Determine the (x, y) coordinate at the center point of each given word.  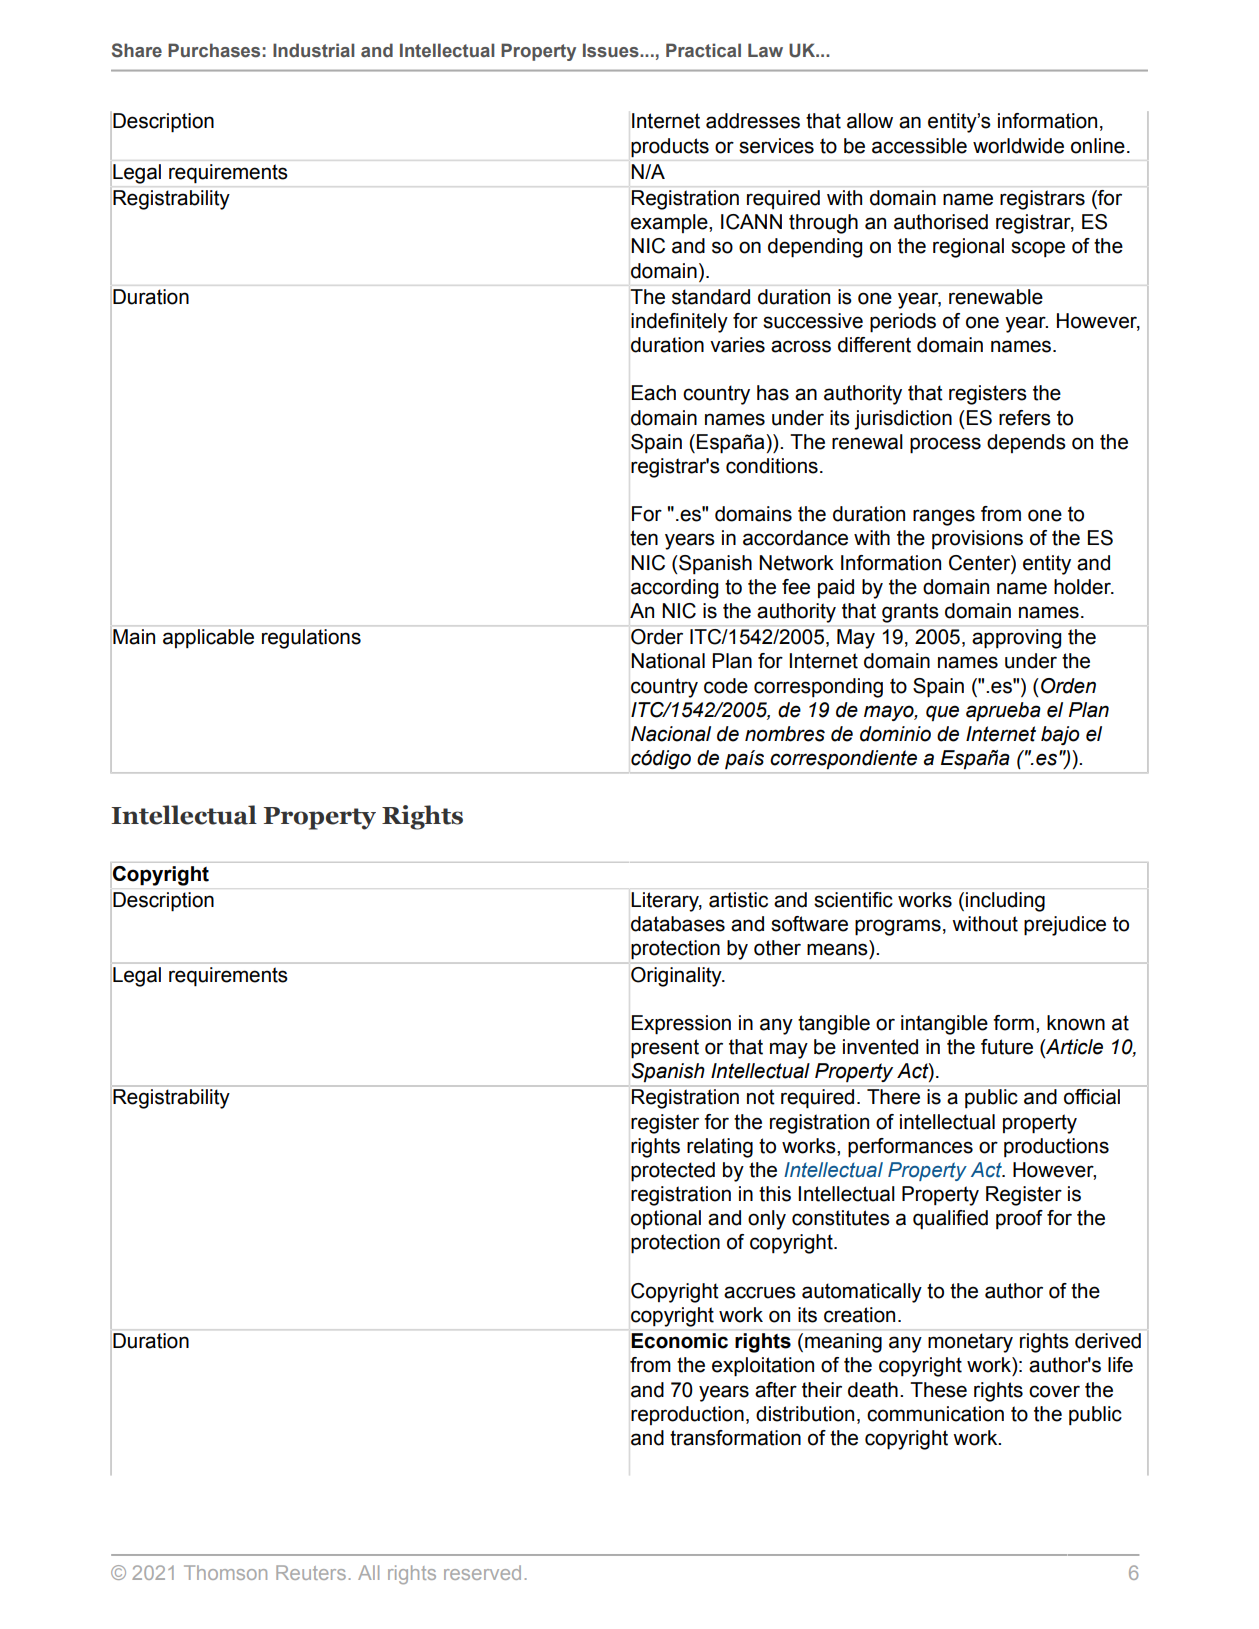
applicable (208, 638)
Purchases (214, 50)
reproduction (687, 1415)
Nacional (671, 734)
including (1005, 902)
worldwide (1018, 146)
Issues (612, 50)
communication (935, 1414)
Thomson (225, 1572)
